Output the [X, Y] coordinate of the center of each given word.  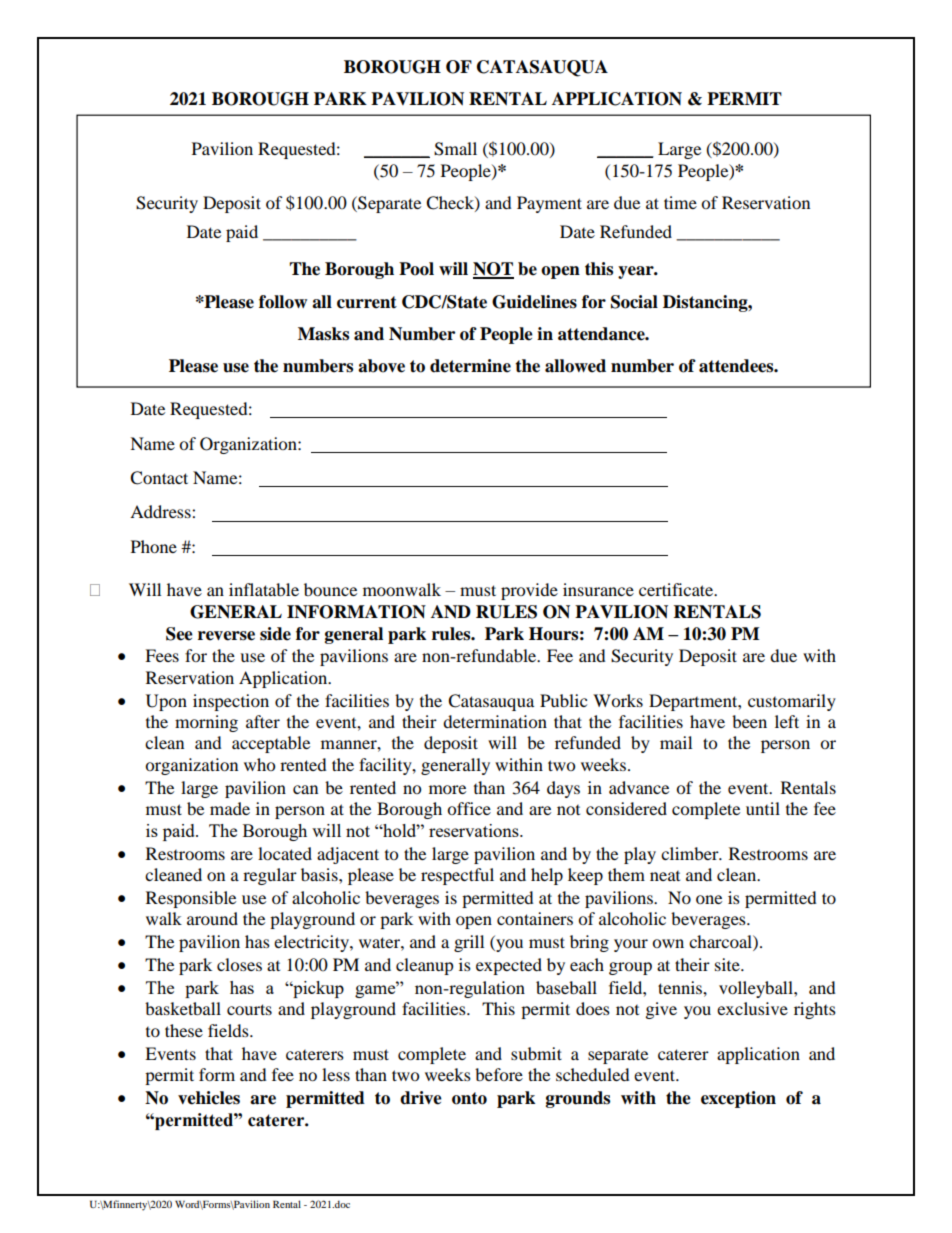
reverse [226, 636]
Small [455, 149]
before [499, 1074]
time [680, 202]
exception [738, 1099]
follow [283, 302]
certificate [677, 589]
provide [529, 591]
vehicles [209, 1098]
